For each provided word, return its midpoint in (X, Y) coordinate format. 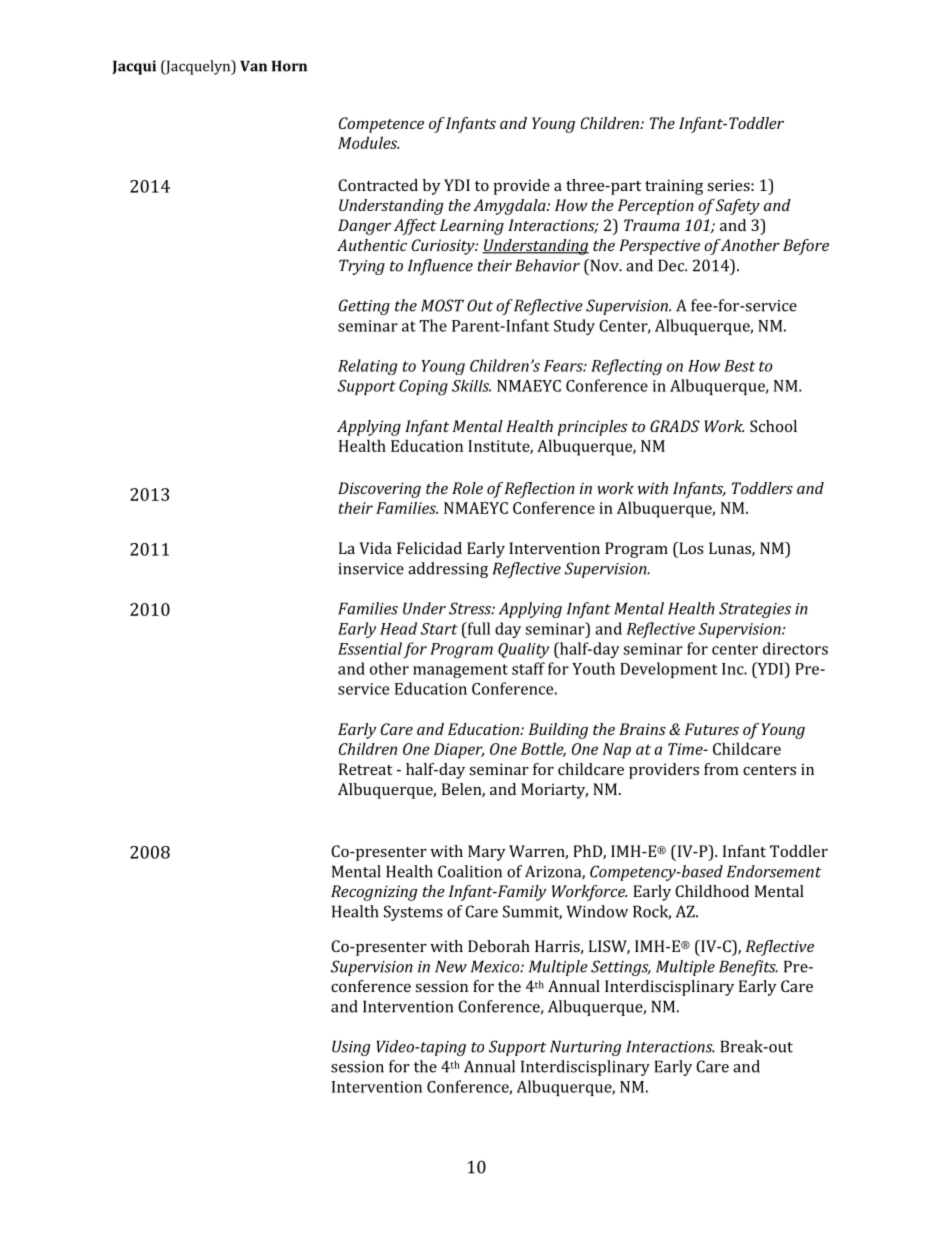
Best (739, 366)
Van (253, 66)
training (674, 187)
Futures (712, 729)
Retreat (365, 769)
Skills (471, 386)
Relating (367, 367)
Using (351, 1048)
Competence (381, 125)
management (460, 671)
